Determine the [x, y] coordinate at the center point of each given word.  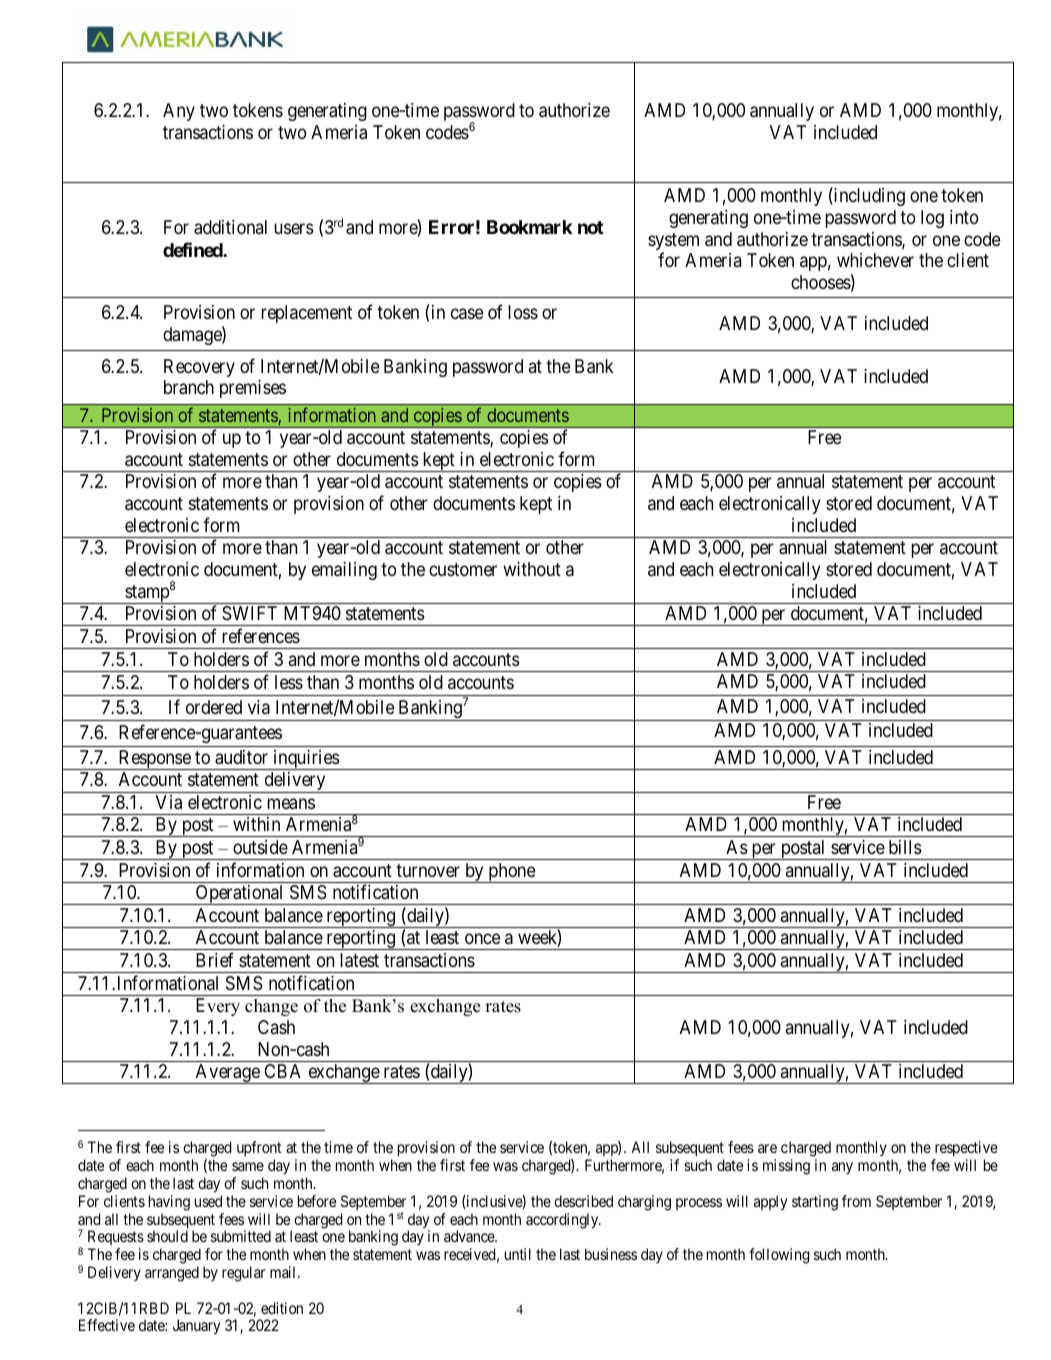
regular [243, 1274]
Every [218, 1007]
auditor [241, 757]
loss [523, 312]
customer [463, 569]
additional [230, 227]
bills [905, 847]
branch [189, 387]
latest [359, 960]
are [767, 1148]
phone [511, 873]
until [518, 1254]
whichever [875, 260]
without [532, 569]
